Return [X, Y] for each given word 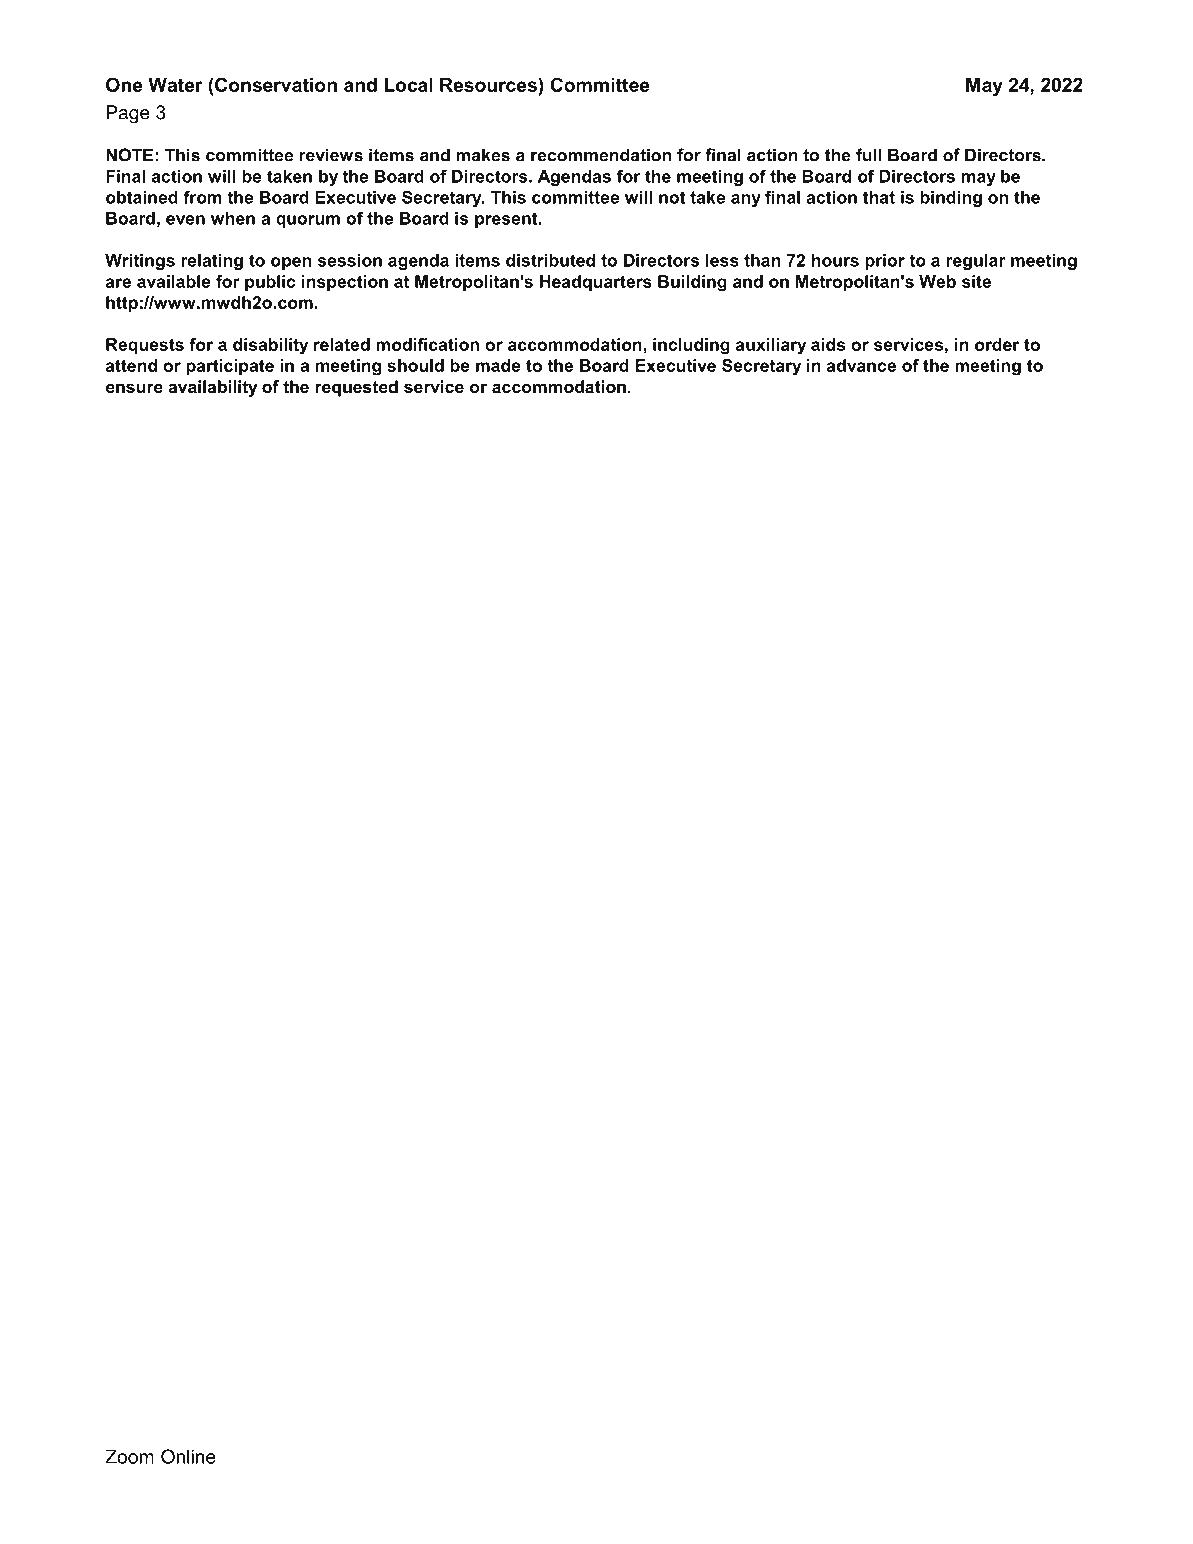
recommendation [601, 155]
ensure [134, 388]
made [498, 365]
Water [175, 85]
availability [213, 388]
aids [828, 344]
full [868, 155]
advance [861, 365]
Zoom [129, 1456]
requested [356, 388]
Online [188, 1456]
